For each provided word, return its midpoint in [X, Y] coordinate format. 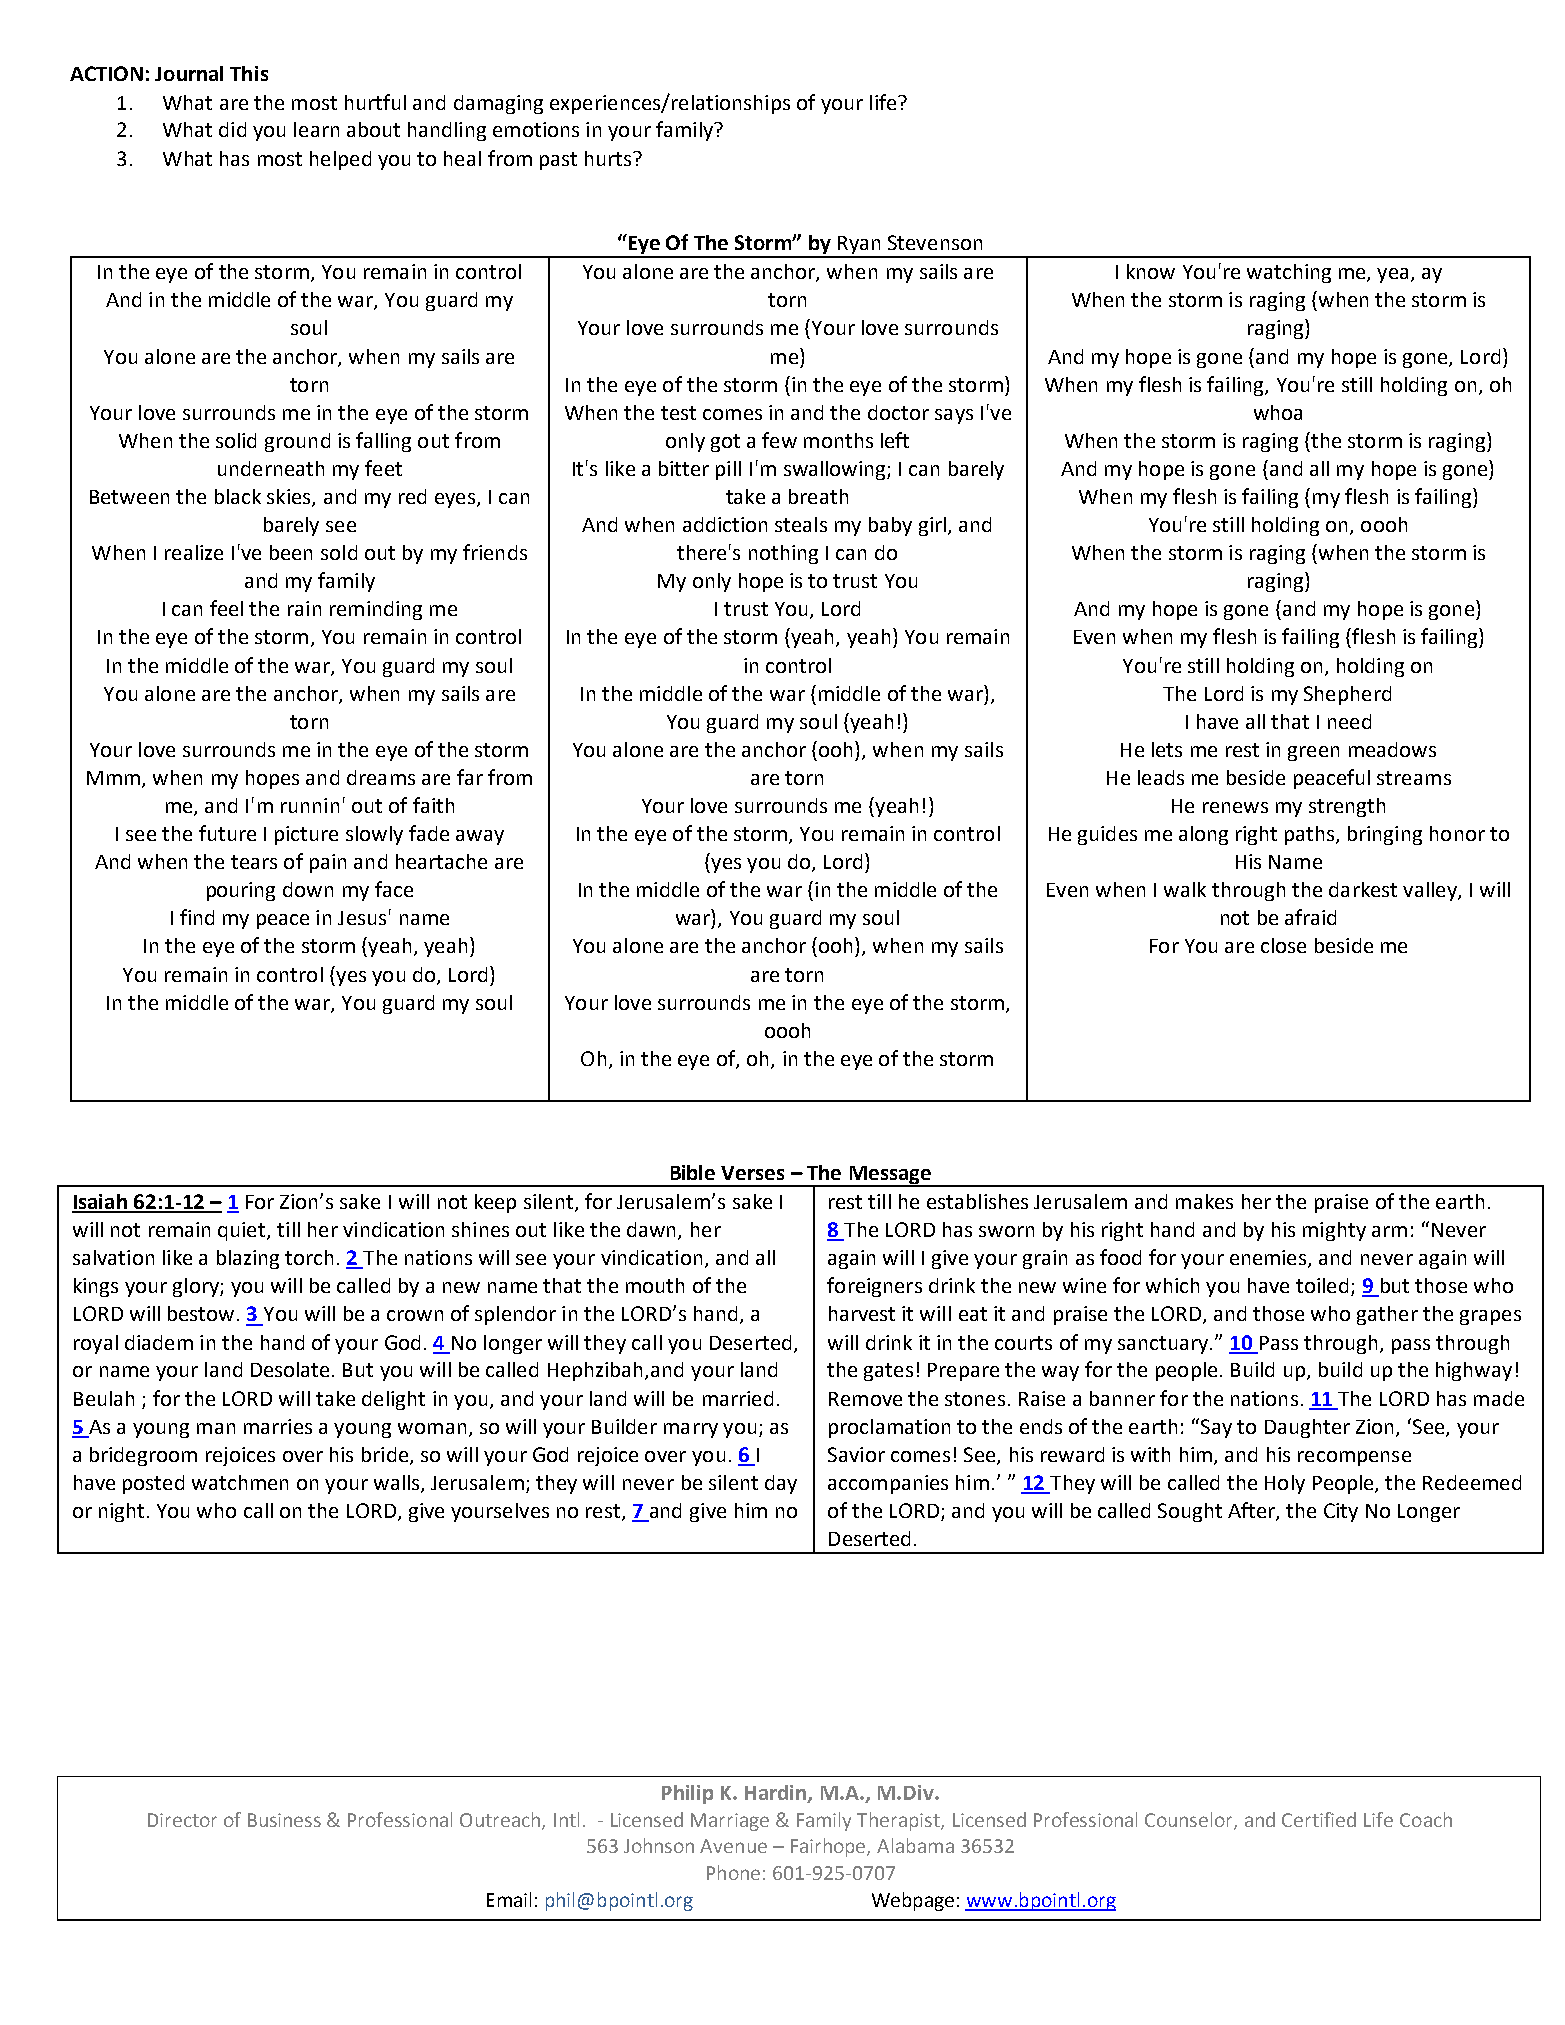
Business [284, 1820]
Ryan [859, 246]
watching [1289, 273]
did [232, 129]
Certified [1319, 1819]
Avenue [733, 1846]
